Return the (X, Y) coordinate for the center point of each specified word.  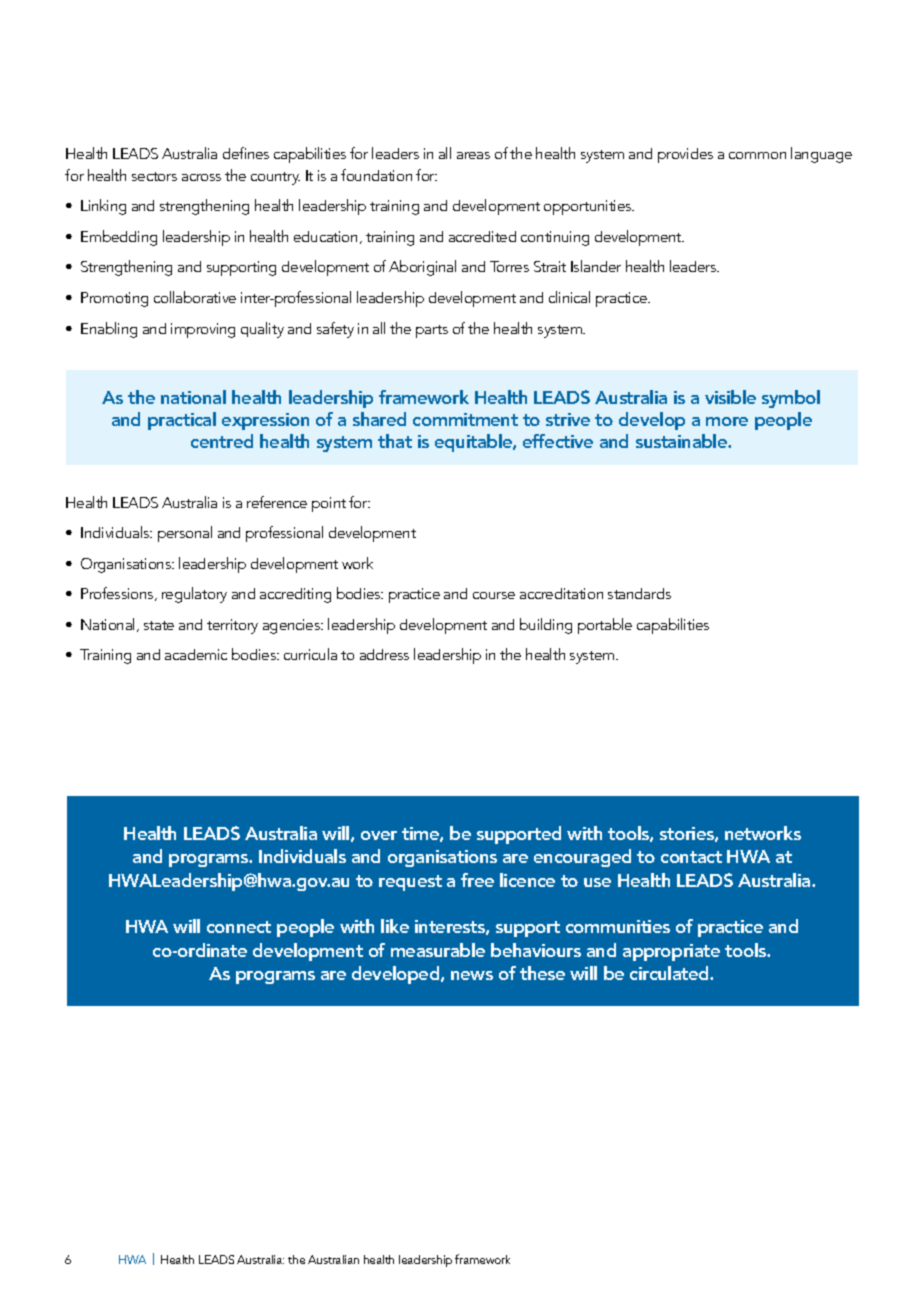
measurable (438, 950)
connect (239, 927)
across (201, 177)
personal (185, 534)
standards (639, 593)
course (494, 595)
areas (473, 155)
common (757, 155)
